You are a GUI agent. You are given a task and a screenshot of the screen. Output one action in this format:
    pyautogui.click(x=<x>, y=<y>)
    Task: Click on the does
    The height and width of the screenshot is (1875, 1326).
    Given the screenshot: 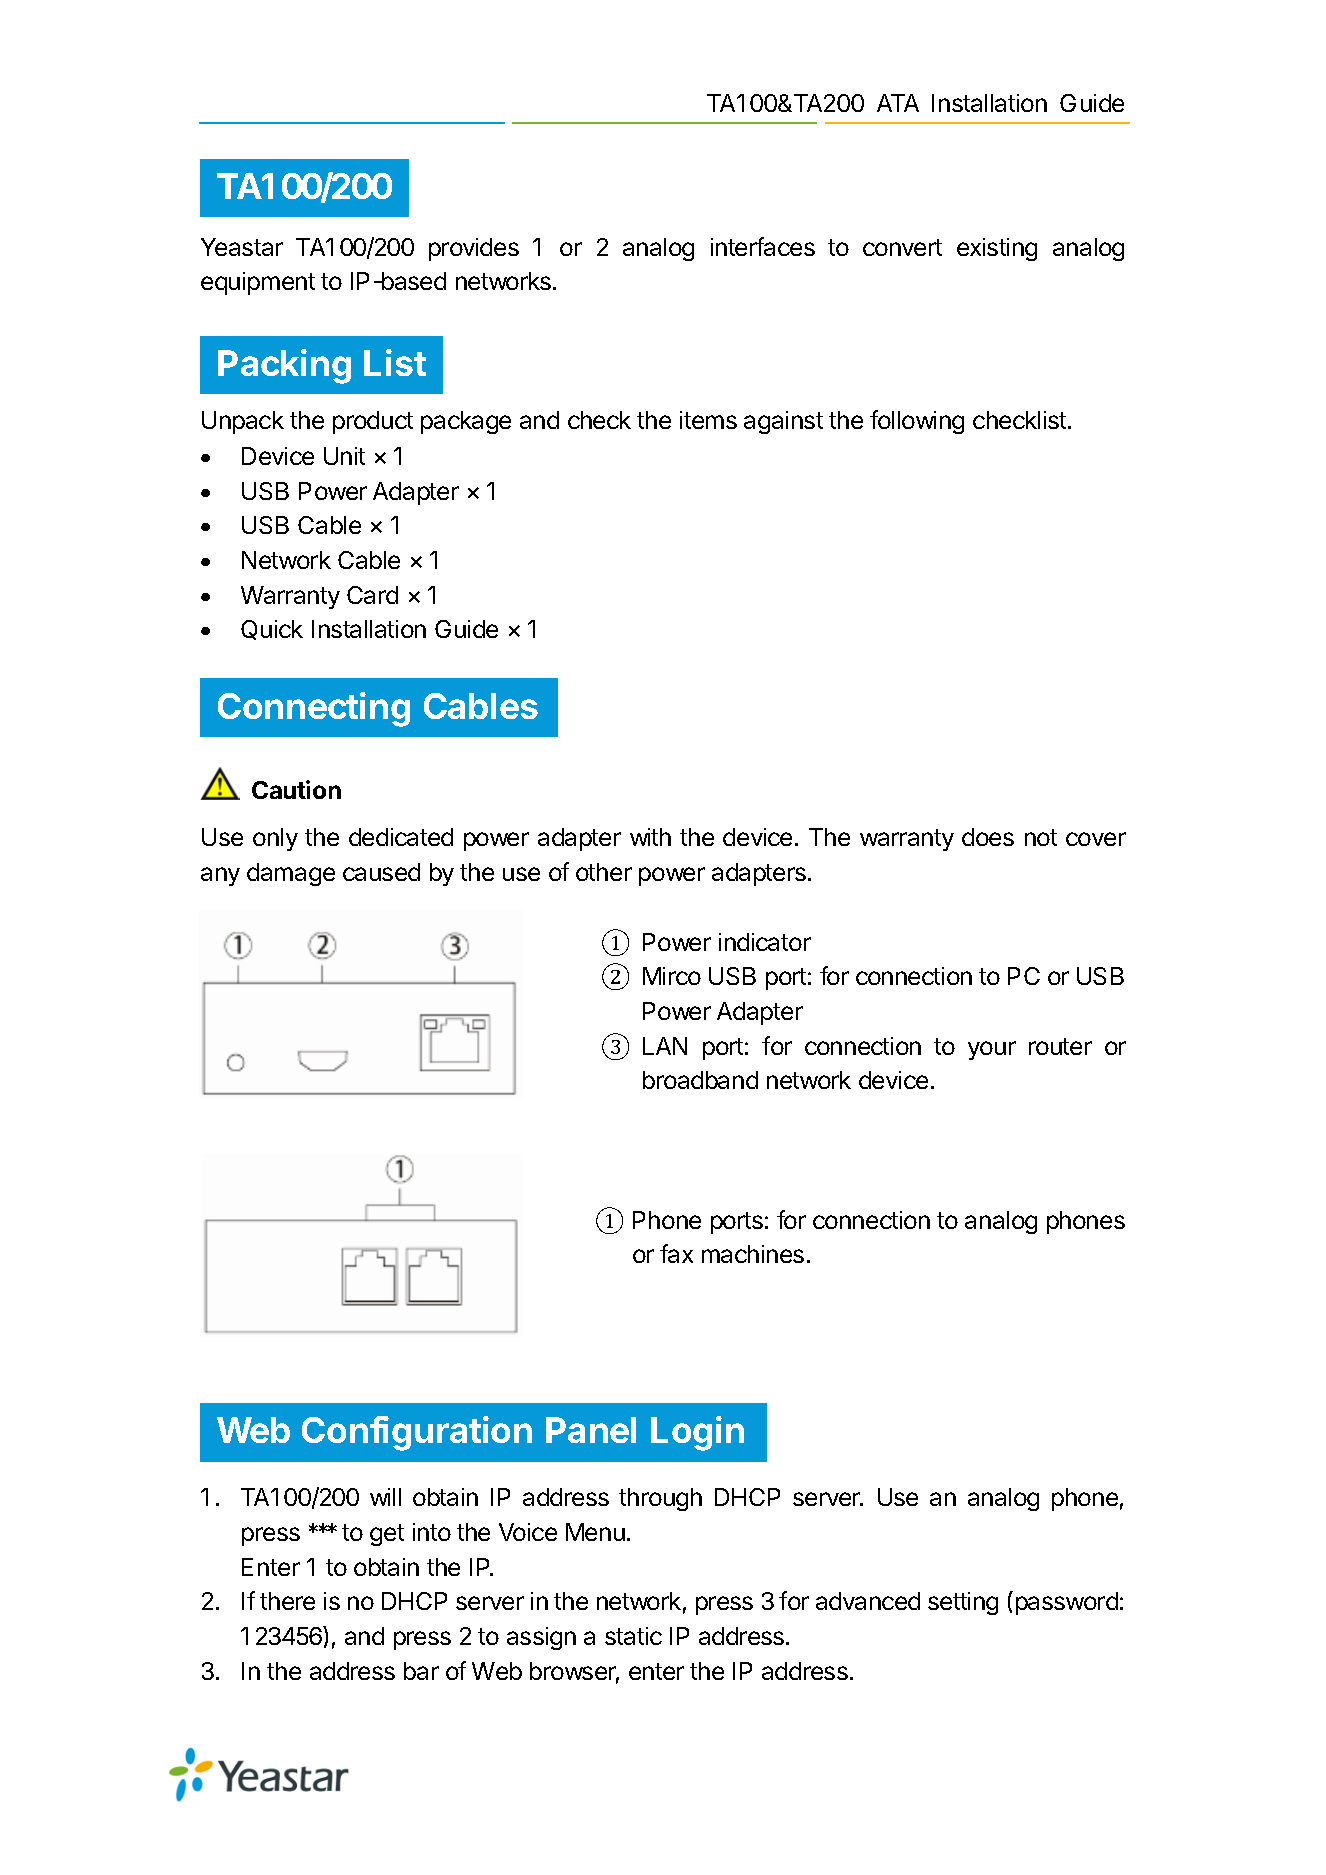 What is the action you would take?
    pyautogui.click(x=988, y=837)
